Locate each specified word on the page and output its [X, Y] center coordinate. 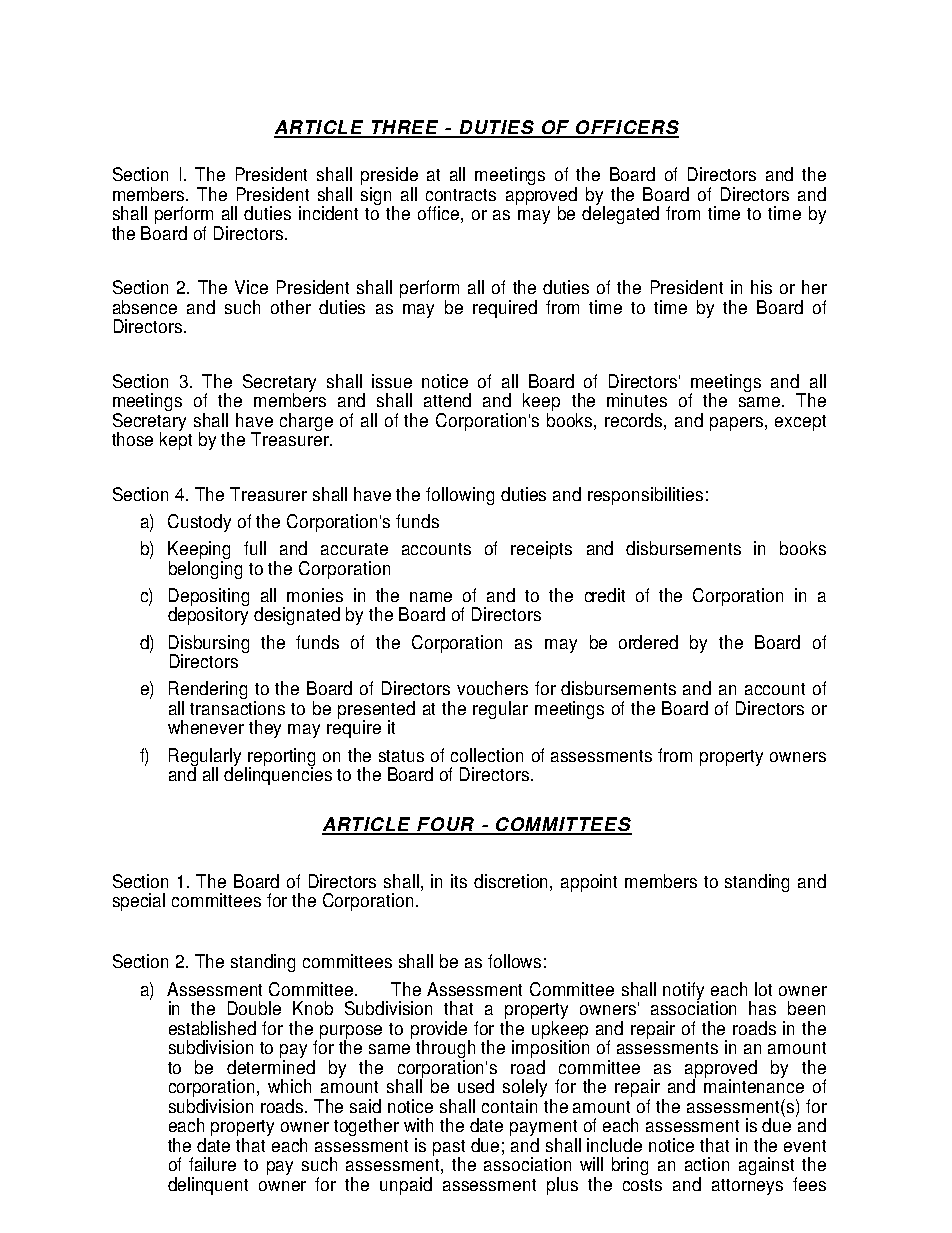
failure [212, 1164]
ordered [648, 642]
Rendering [208, 691]
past [449, 1149]
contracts [461, 195]
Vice [251, 287]
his [761, 287]
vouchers [492, 688]
